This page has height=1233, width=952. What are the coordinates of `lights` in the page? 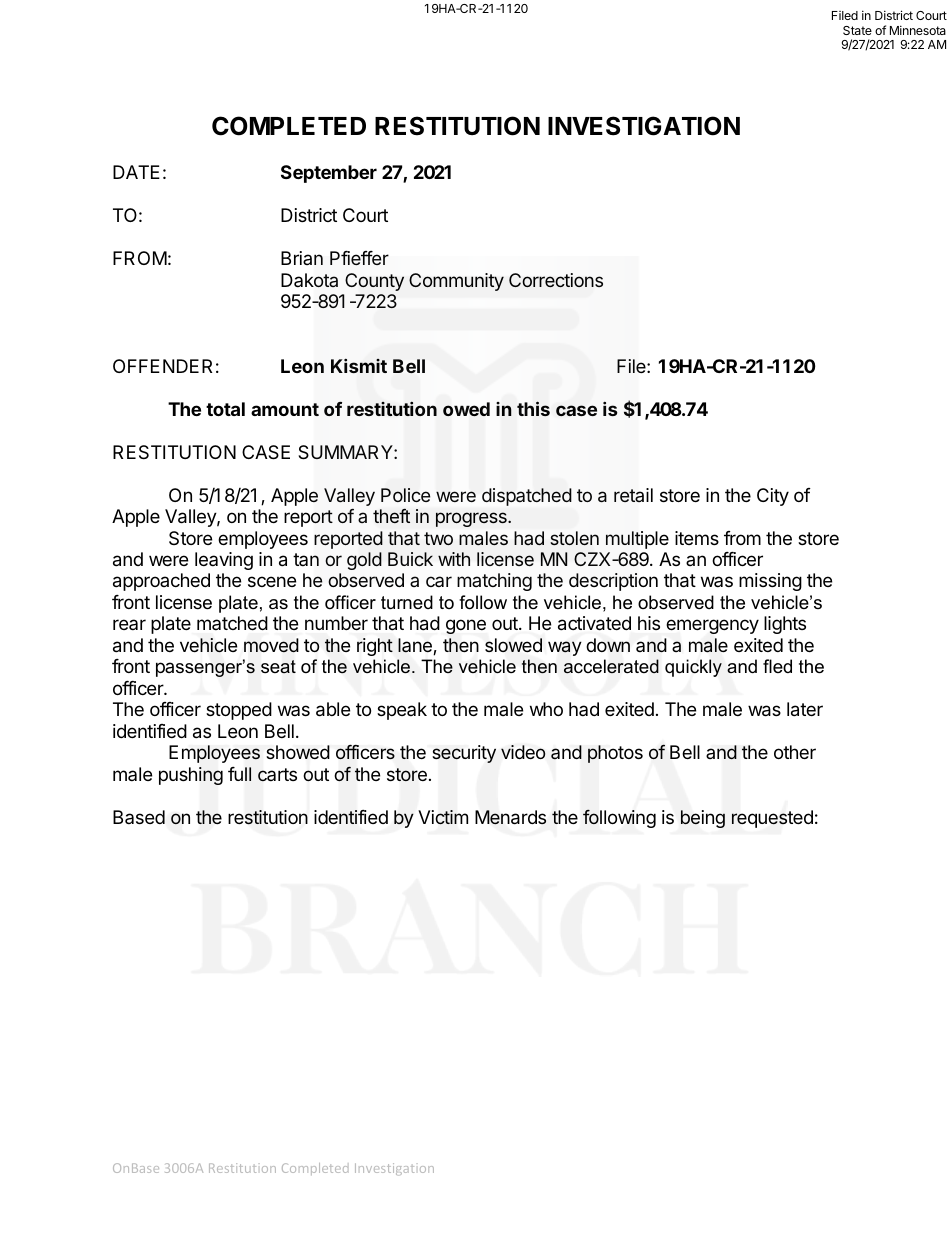 It's located at (785, 625).
